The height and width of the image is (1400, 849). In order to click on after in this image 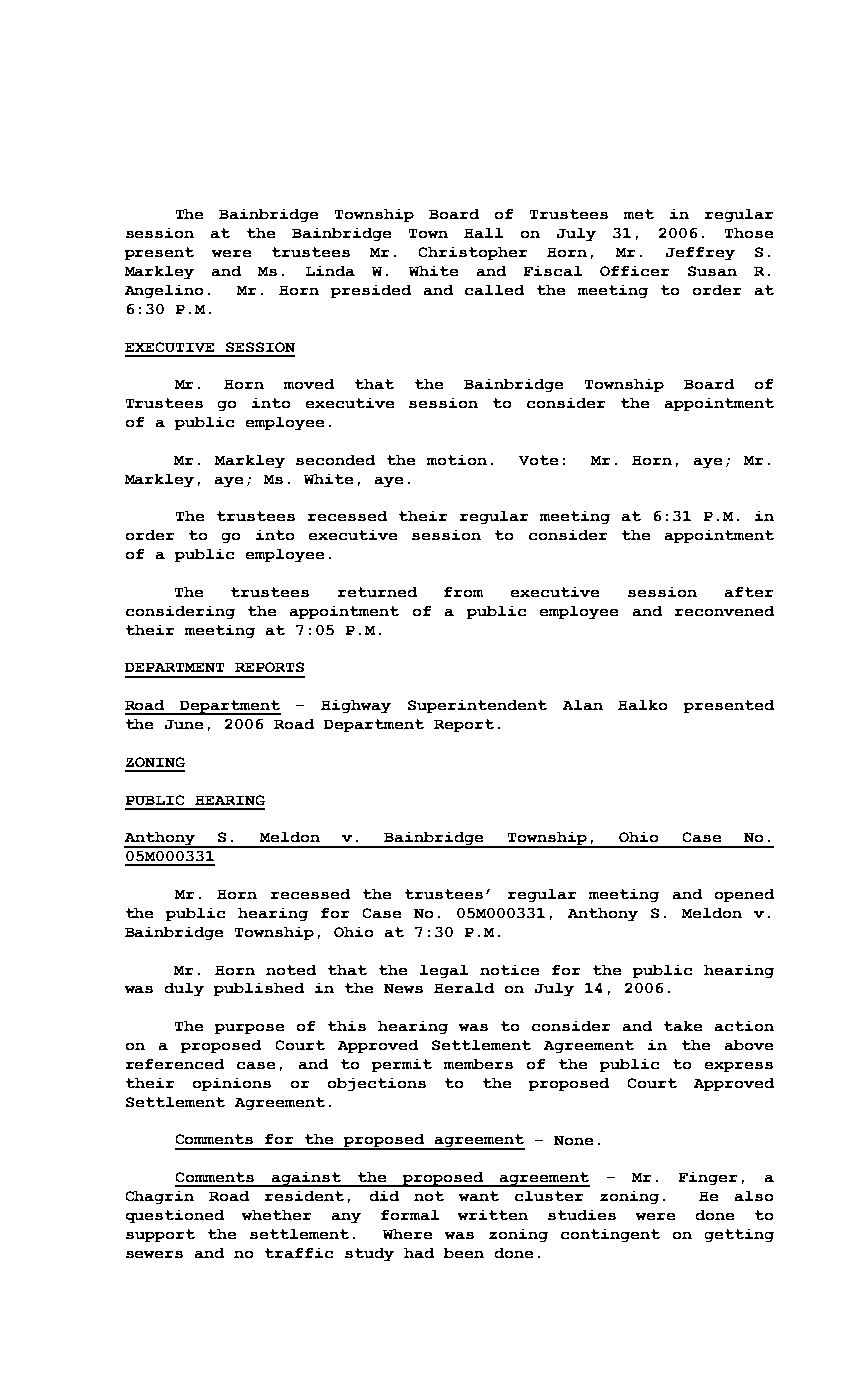, I will do `click(749, 592)`.
